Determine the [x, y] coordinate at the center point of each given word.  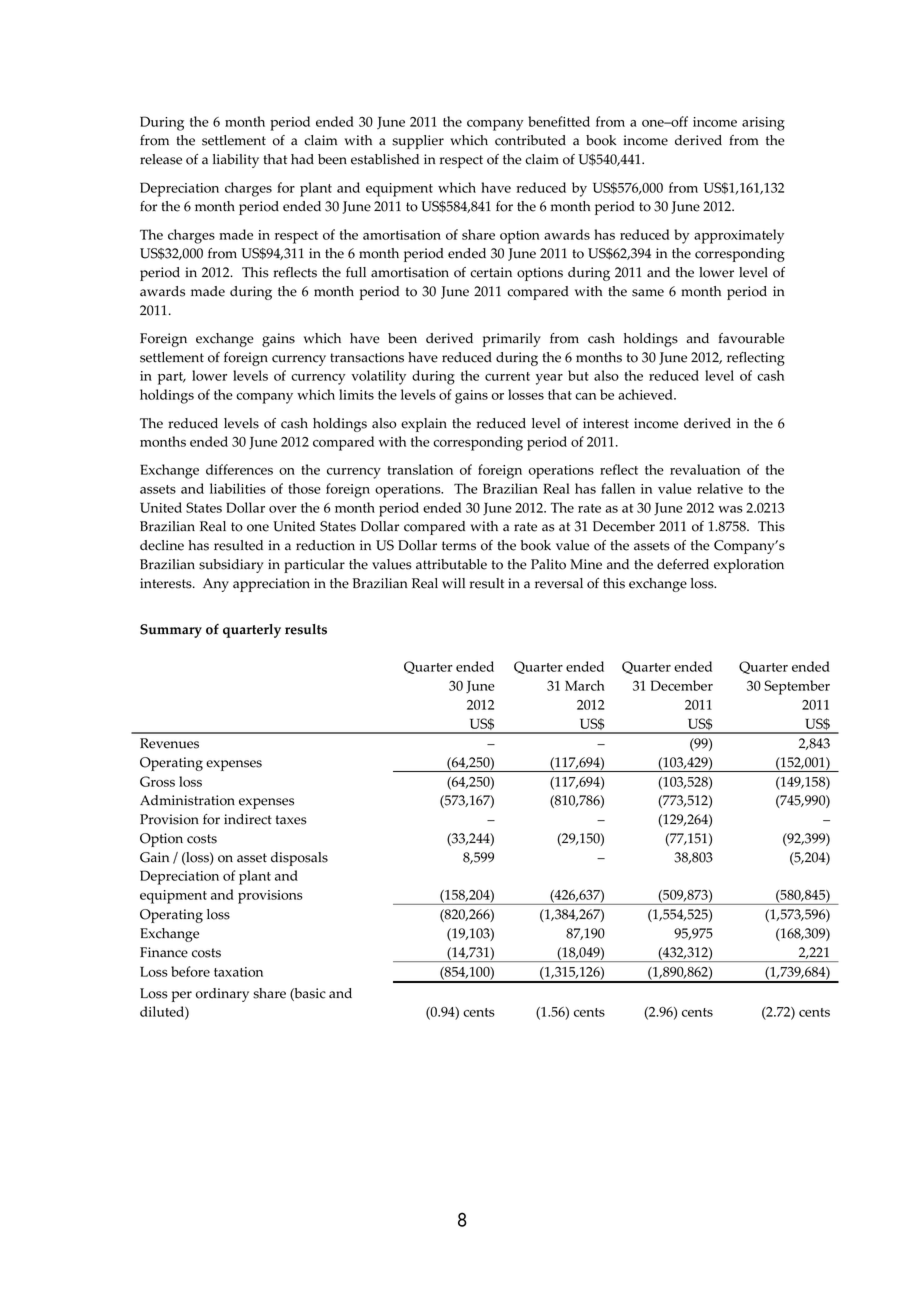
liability [236, 161]
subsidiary [231, 566]
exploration [749, 566]
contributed [530, 140]
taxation [238, 972]
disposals [299, 859]
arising [763, 124]
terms [459, 546]
